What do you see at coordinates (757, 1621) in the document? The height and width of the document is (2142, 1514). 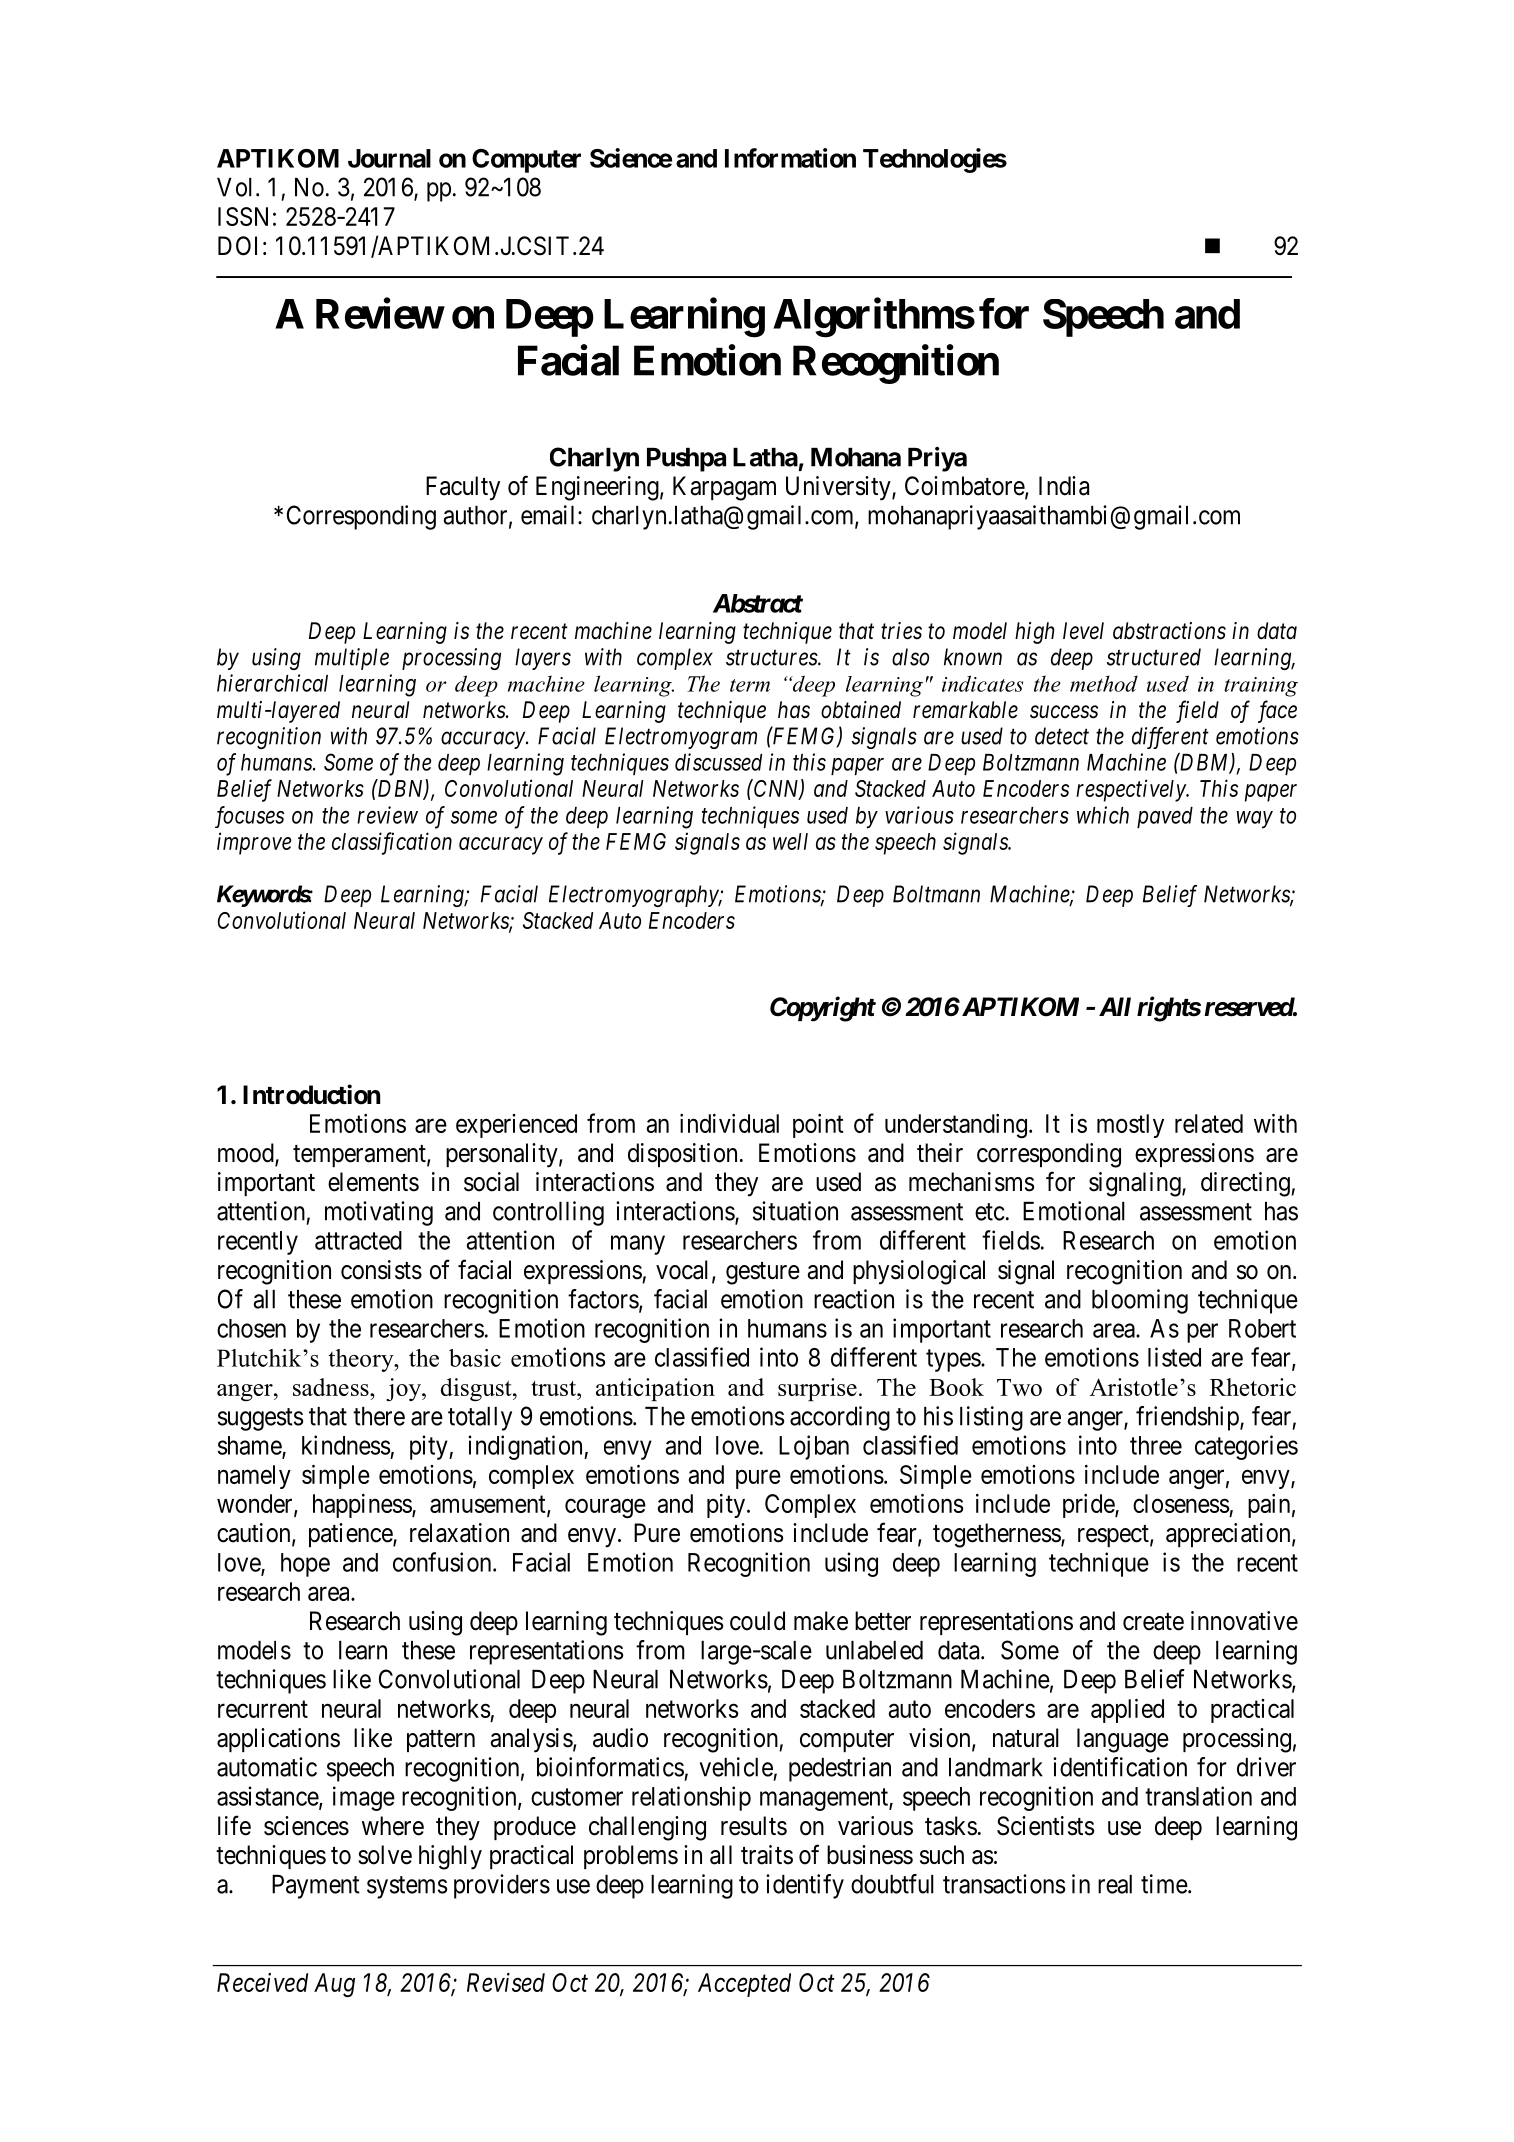 I see `could` at bounding box center [757, 1621].
